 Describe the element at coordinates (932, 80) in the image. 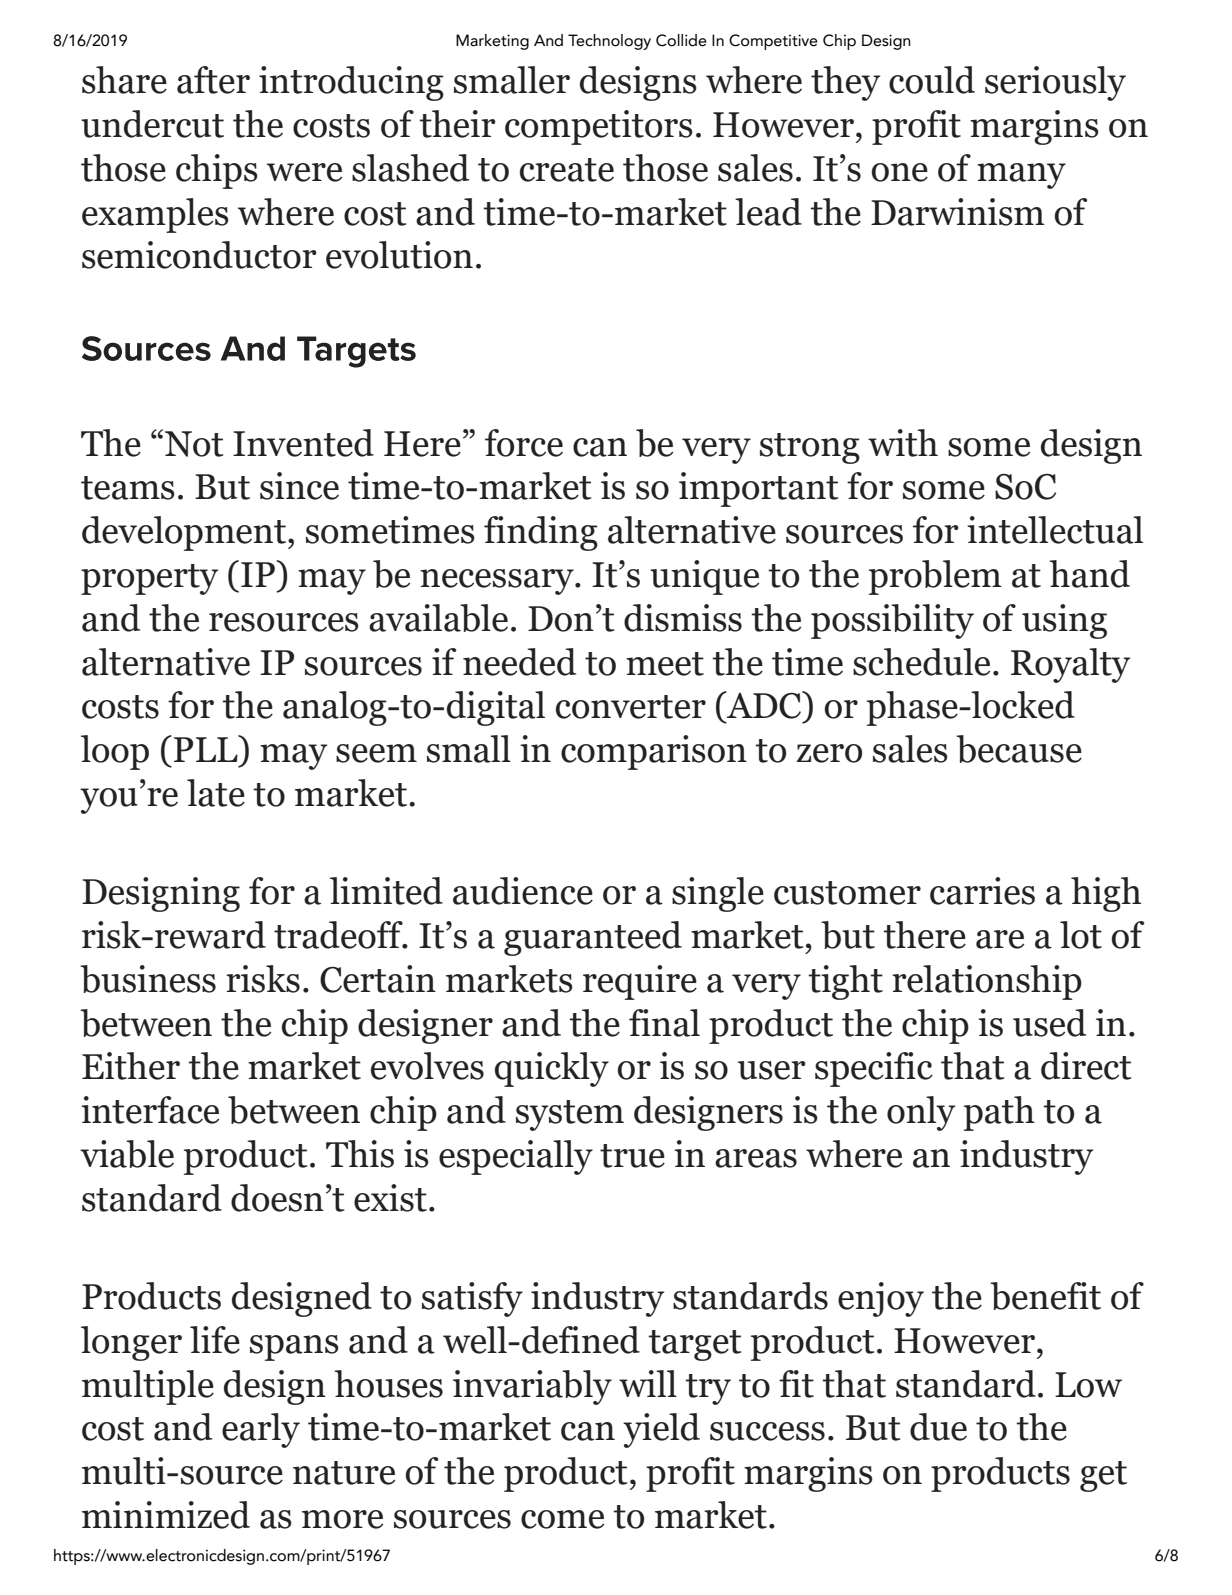

I see `could` at that location.
